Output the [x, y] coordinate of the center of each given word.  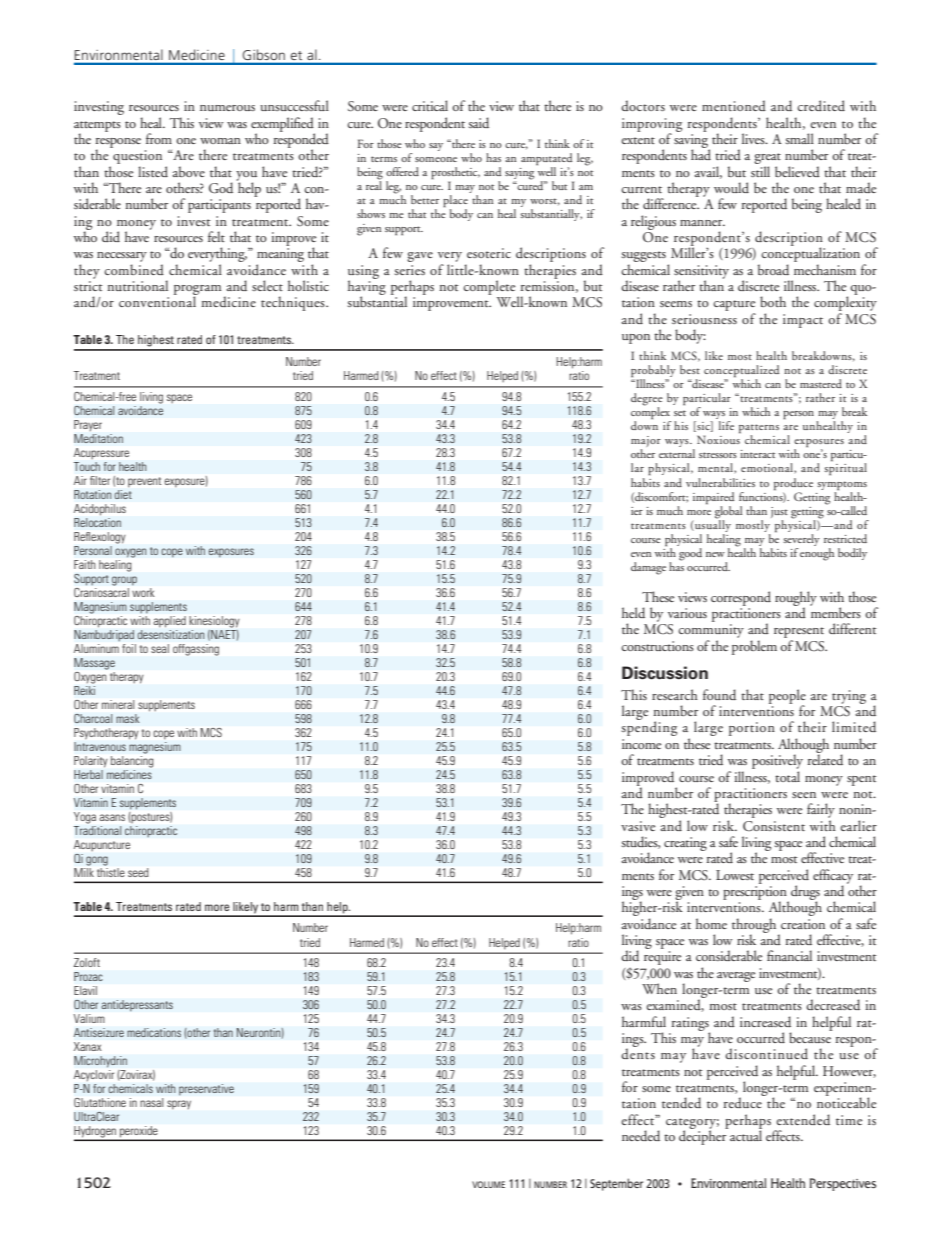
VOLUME [488, 1184]
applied [170, 621]
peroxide [139, 1133]
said [479, 122]
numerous [227, 108]
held [633, 612]
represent [799, 634]
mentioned [734, 105]
